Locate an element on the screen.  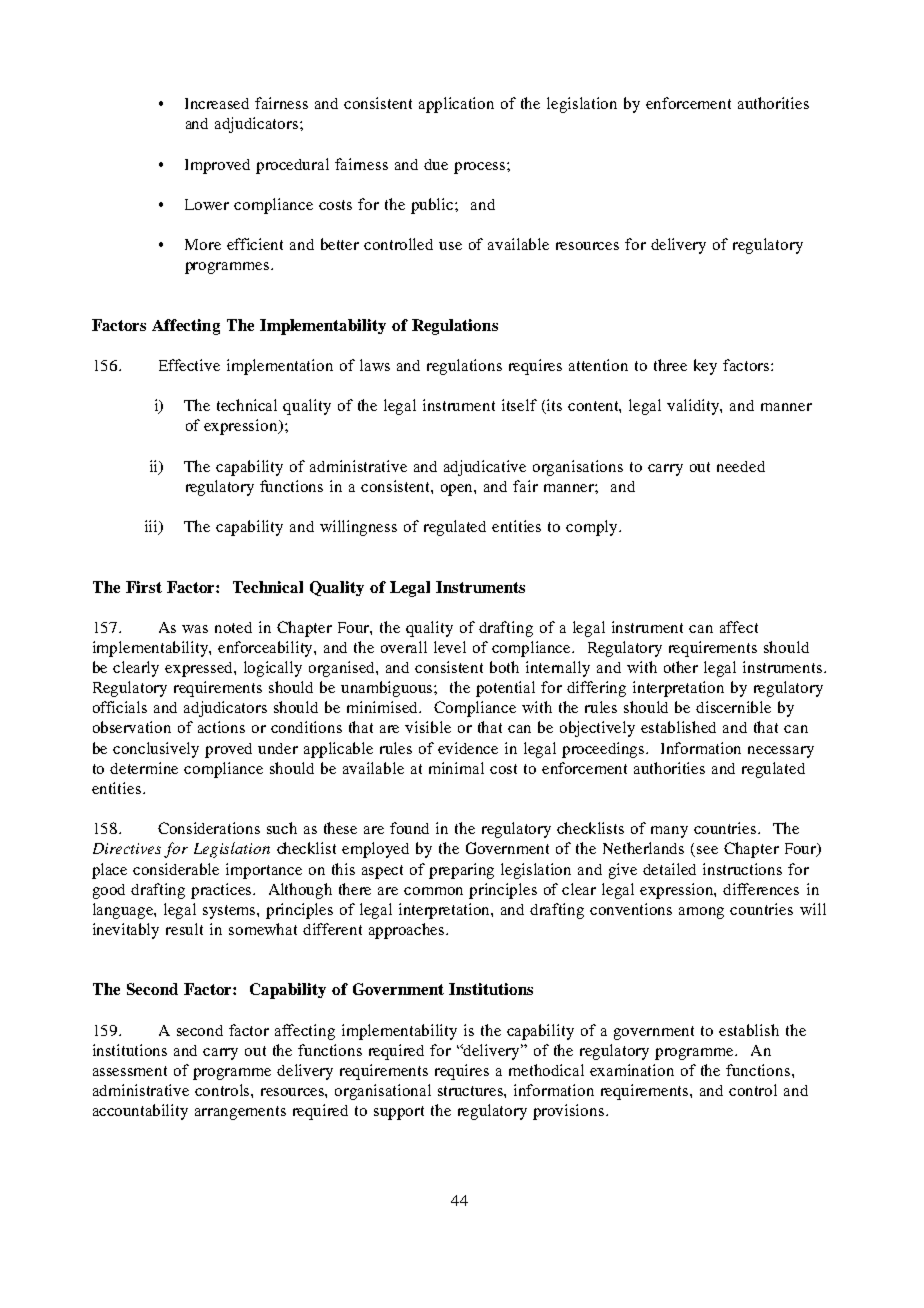
needed is located at coordinates (741, 466).
